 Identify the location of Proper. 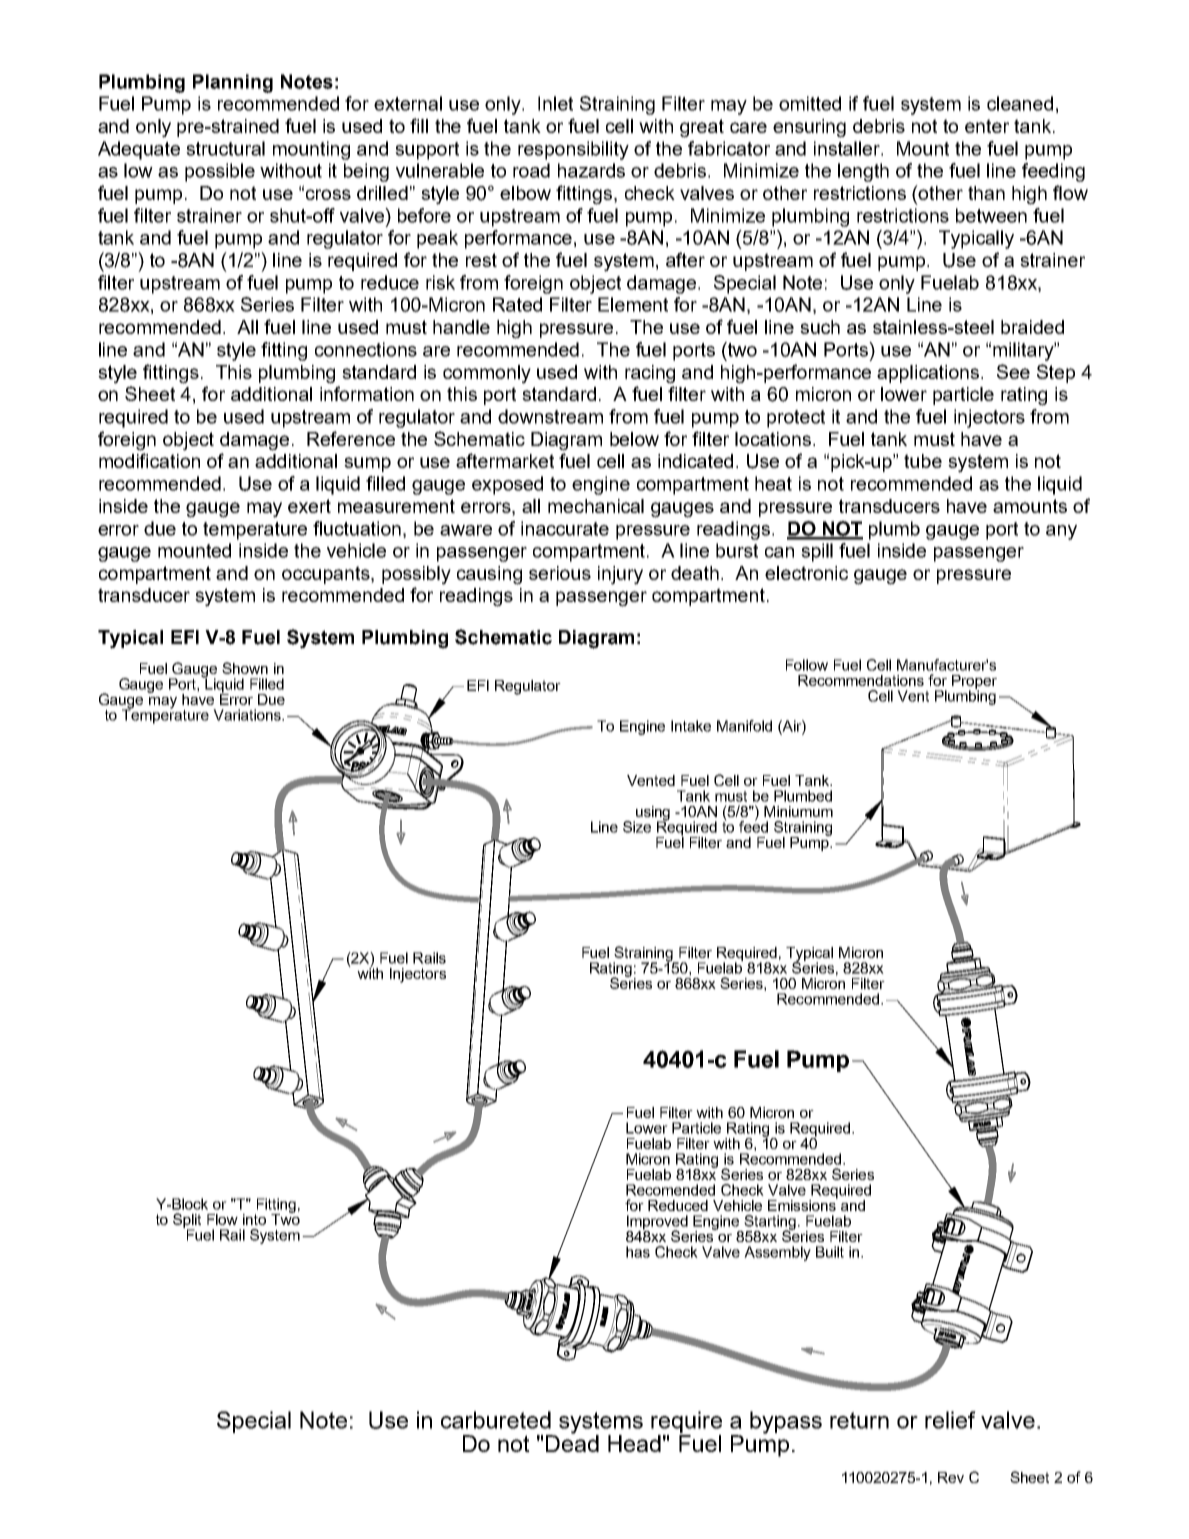
(974, 683).
